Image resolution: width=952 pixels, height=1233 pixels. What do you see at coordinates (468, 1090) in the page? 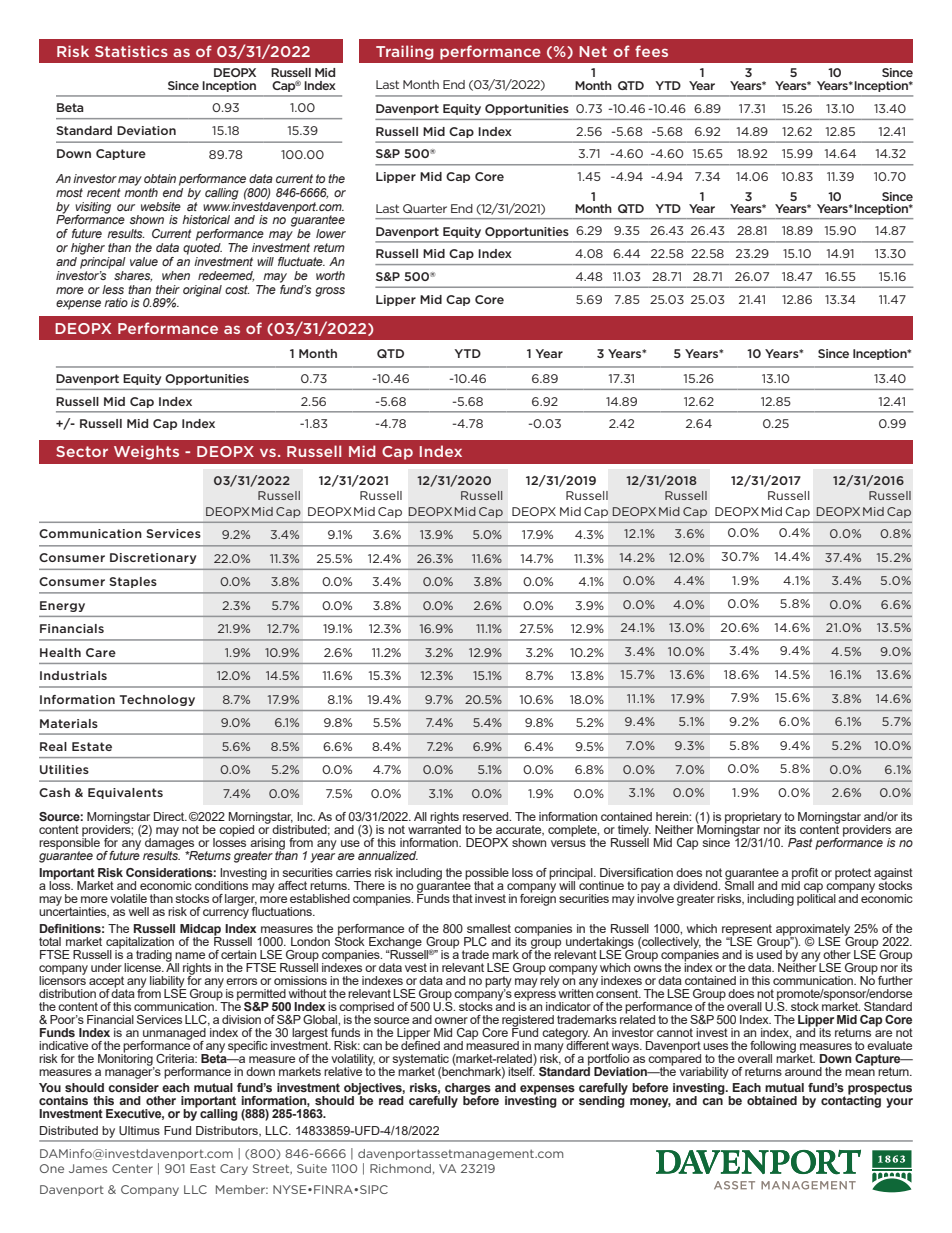
I see `charges` at bounding box center [468, 1090].
